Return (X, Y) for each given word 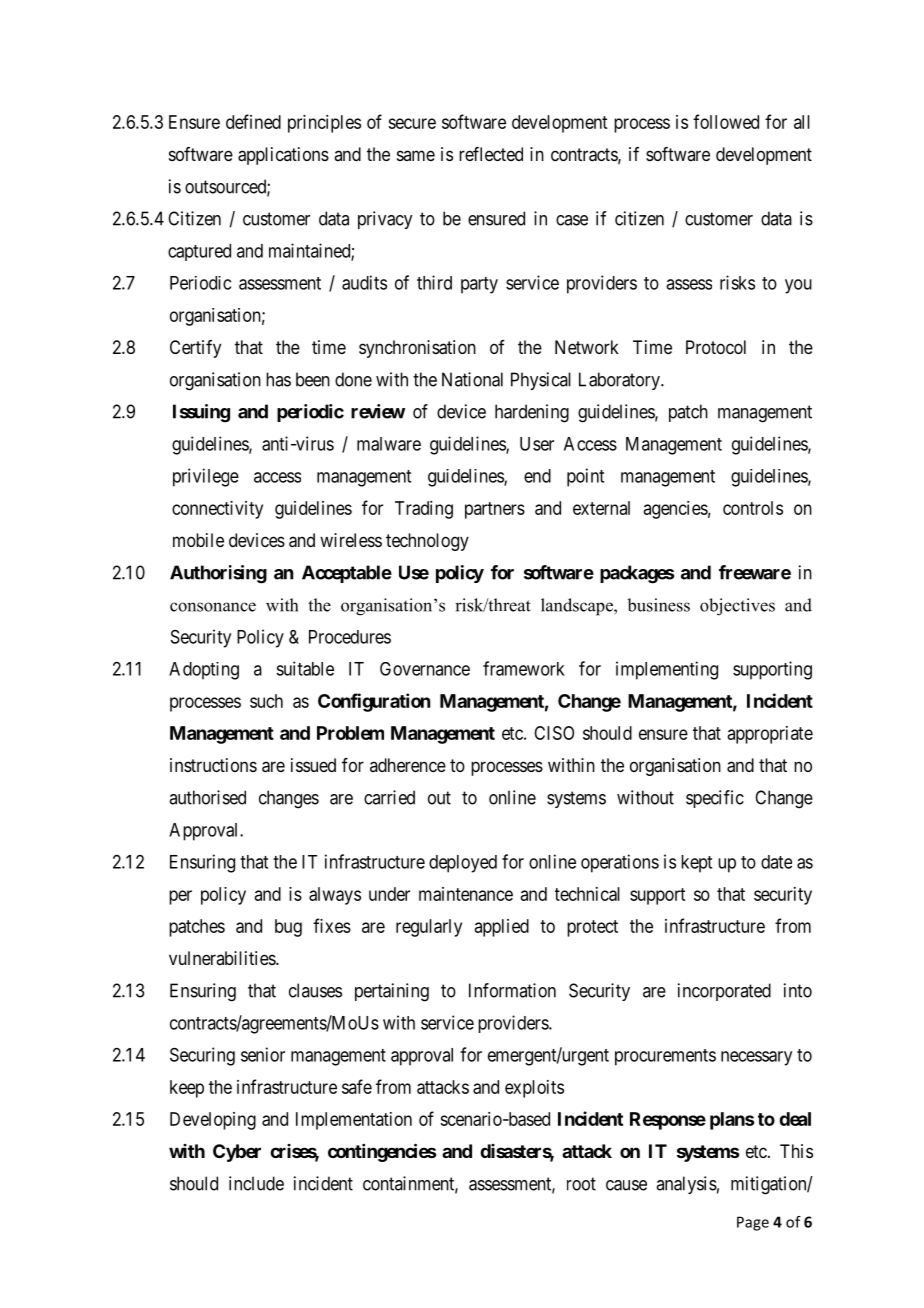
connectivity (217, 510)
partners (495, 510)
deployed (463, 864)
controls (753, 508)
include (256, 1183)
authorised (207, 797)
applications (283, 156)
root (581, 1184)
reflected (491, 154)
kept (696, 864)
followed (726, 121)
